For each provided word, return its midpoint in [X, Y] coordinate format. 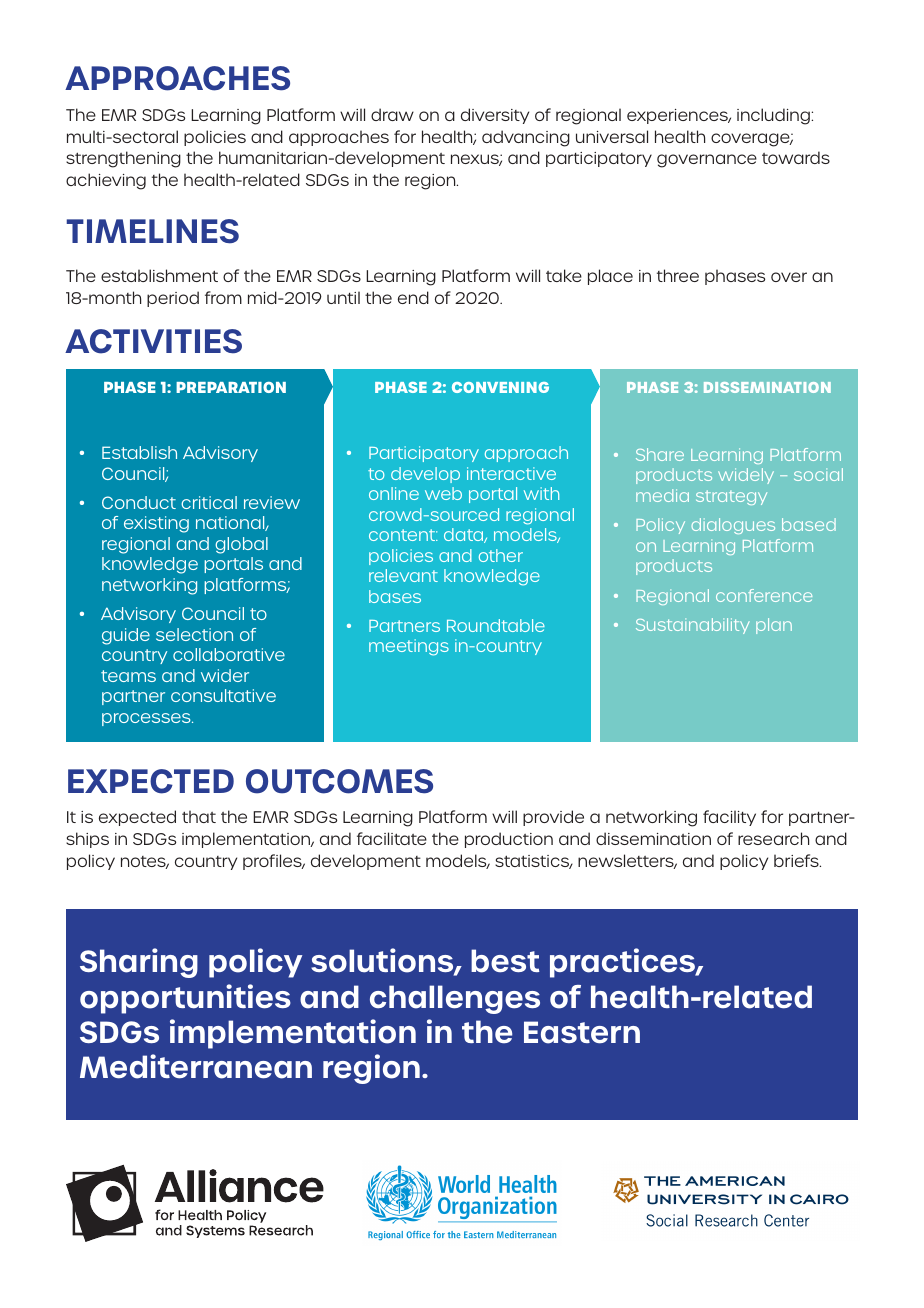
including [774, 116]
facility [729, 818]
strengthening [123, 159]
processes [147, 719]
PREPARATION [231, 387]
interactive [511, 473]
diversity [495, 116]
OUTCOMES [339, 781]
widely [746, 476]
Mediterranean [196, 1066]
